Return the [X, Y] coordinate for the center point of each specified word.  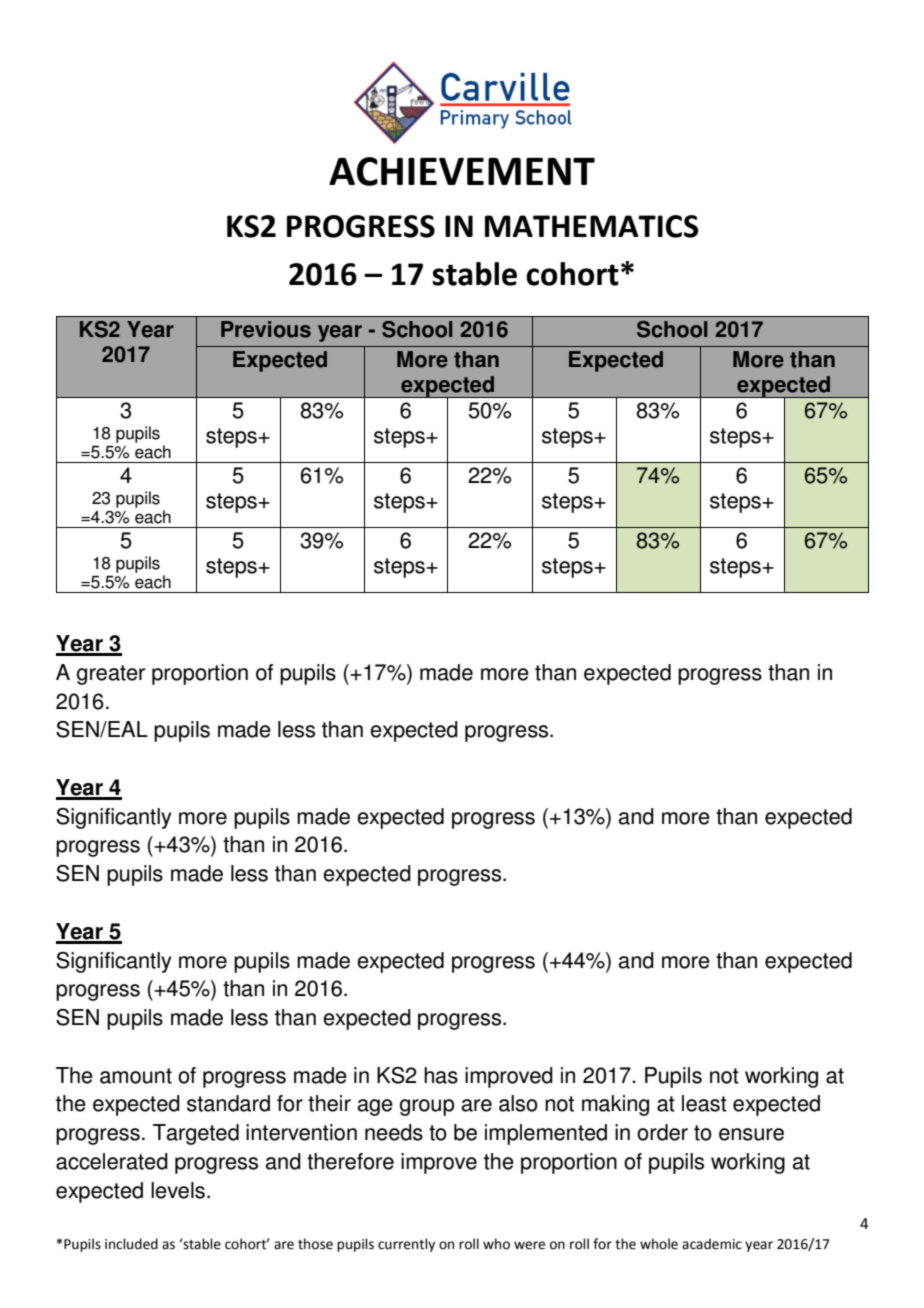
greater [111, 675]
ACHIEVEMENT [462, 171]
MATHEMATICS [592, 226]
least [704, 1103]
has [441, 1075]
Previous [266, 329]
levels [178, 1190]
